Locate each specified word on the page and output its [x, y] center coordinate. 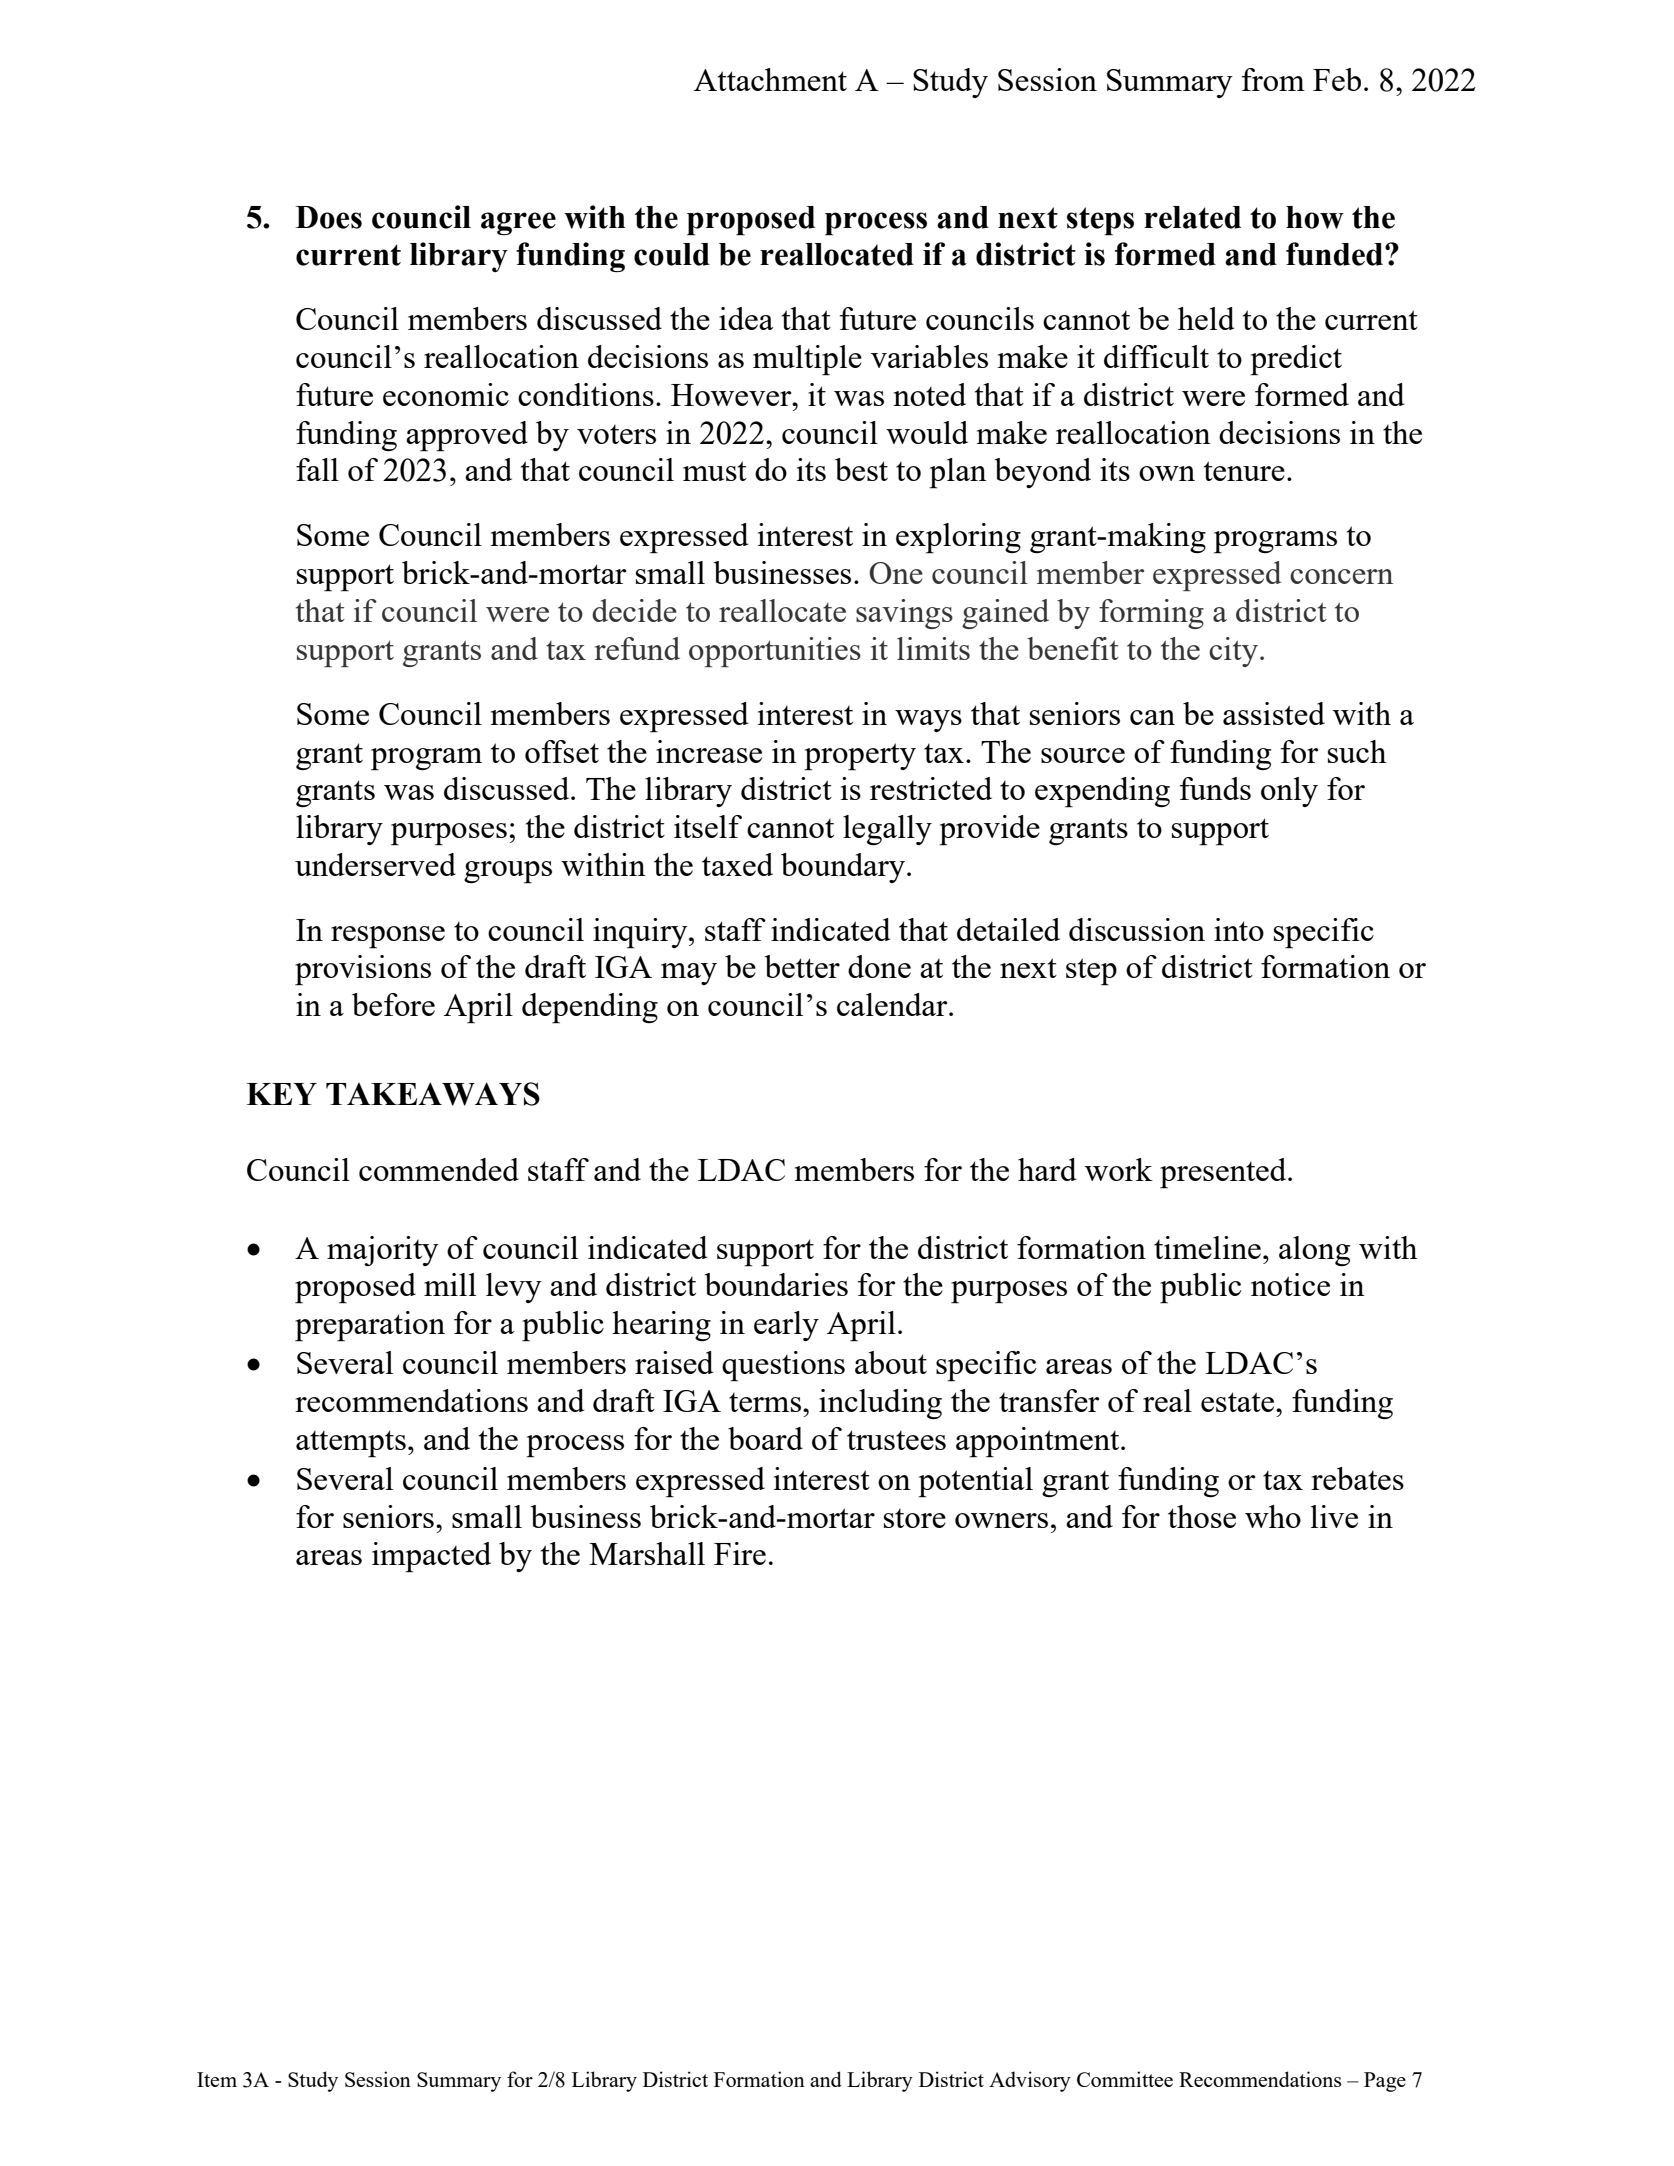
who [1273, 1516]
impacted [431, 1557]
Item [217, 2079]
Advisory [1030, 2081]
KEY [282, 1094]
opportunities [775, 652]
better [802, 966]
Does [329, 217]
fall [317, 469]
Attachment [770, 79]
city [1233, 652]
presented [1224, 1173]
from [1273, 79]
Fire [740, 1553]
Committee [1125, 2079]
